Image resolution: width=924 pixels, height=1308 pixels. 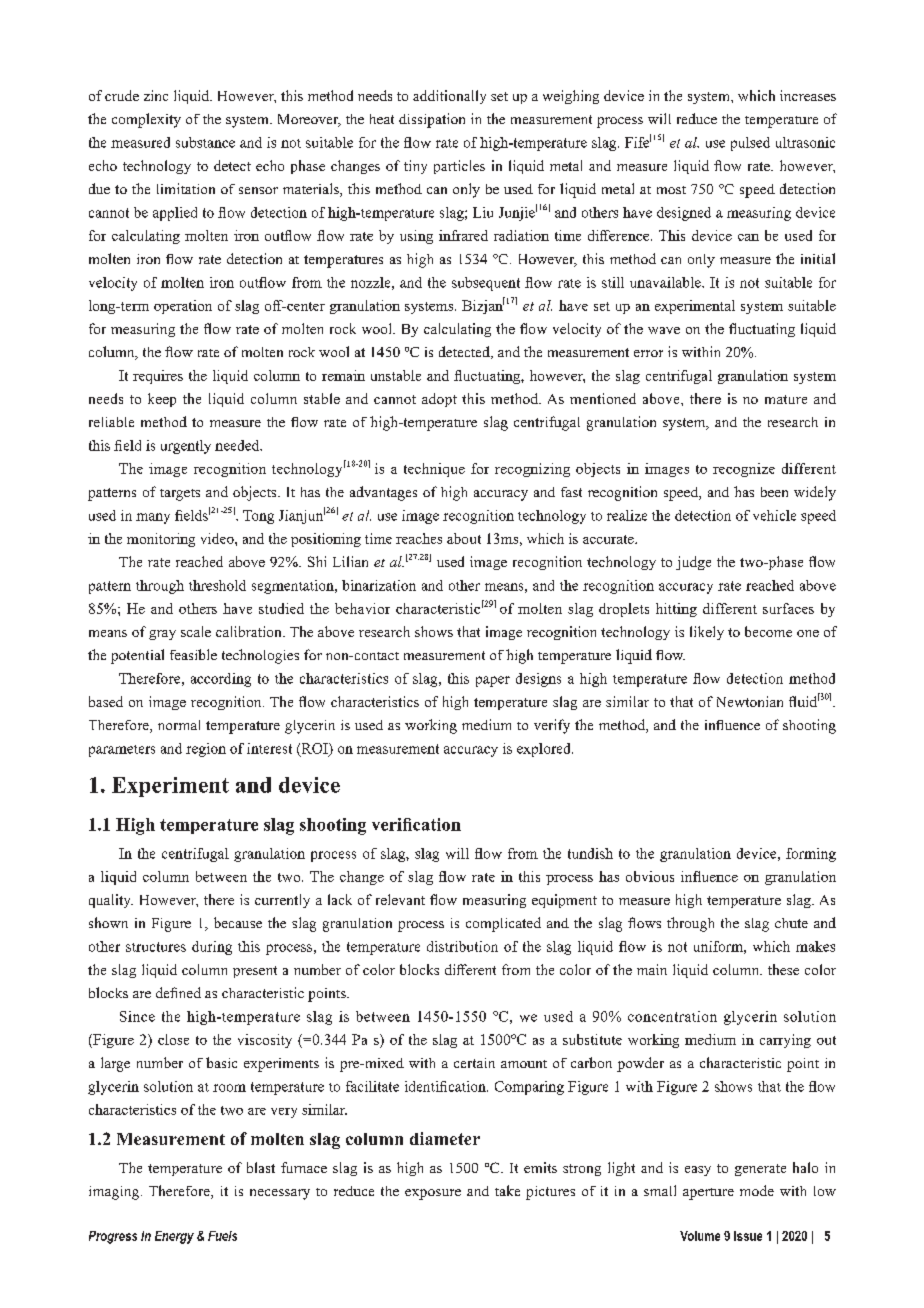 What do you see at coordinates (493, 681) in the screenshot?
I see `paper` at bounding box center [493, 681].
